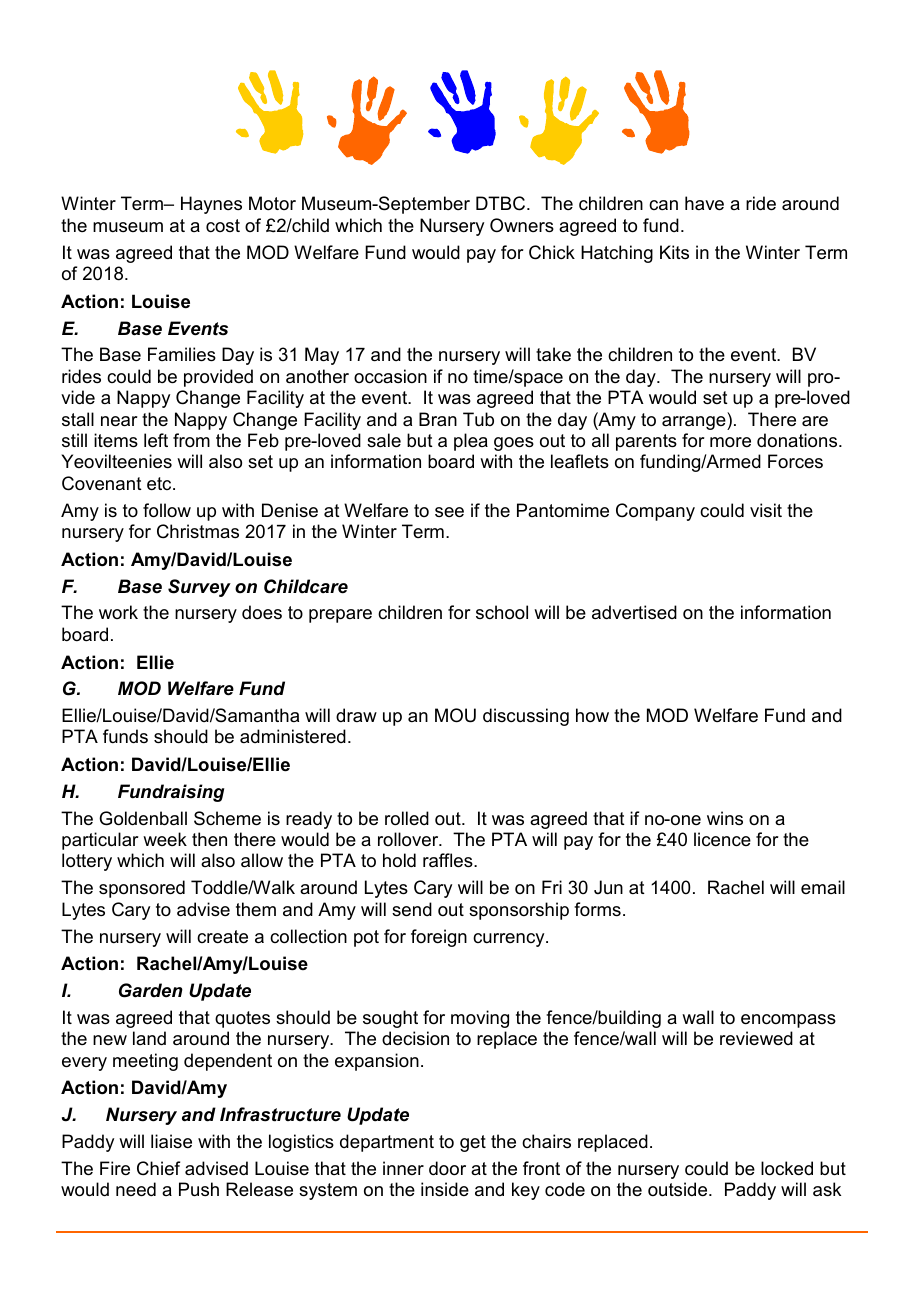 This image has width=924, height=1308. Describe the element at coordinates (165, 839) in the image. I see `week` at that location.
